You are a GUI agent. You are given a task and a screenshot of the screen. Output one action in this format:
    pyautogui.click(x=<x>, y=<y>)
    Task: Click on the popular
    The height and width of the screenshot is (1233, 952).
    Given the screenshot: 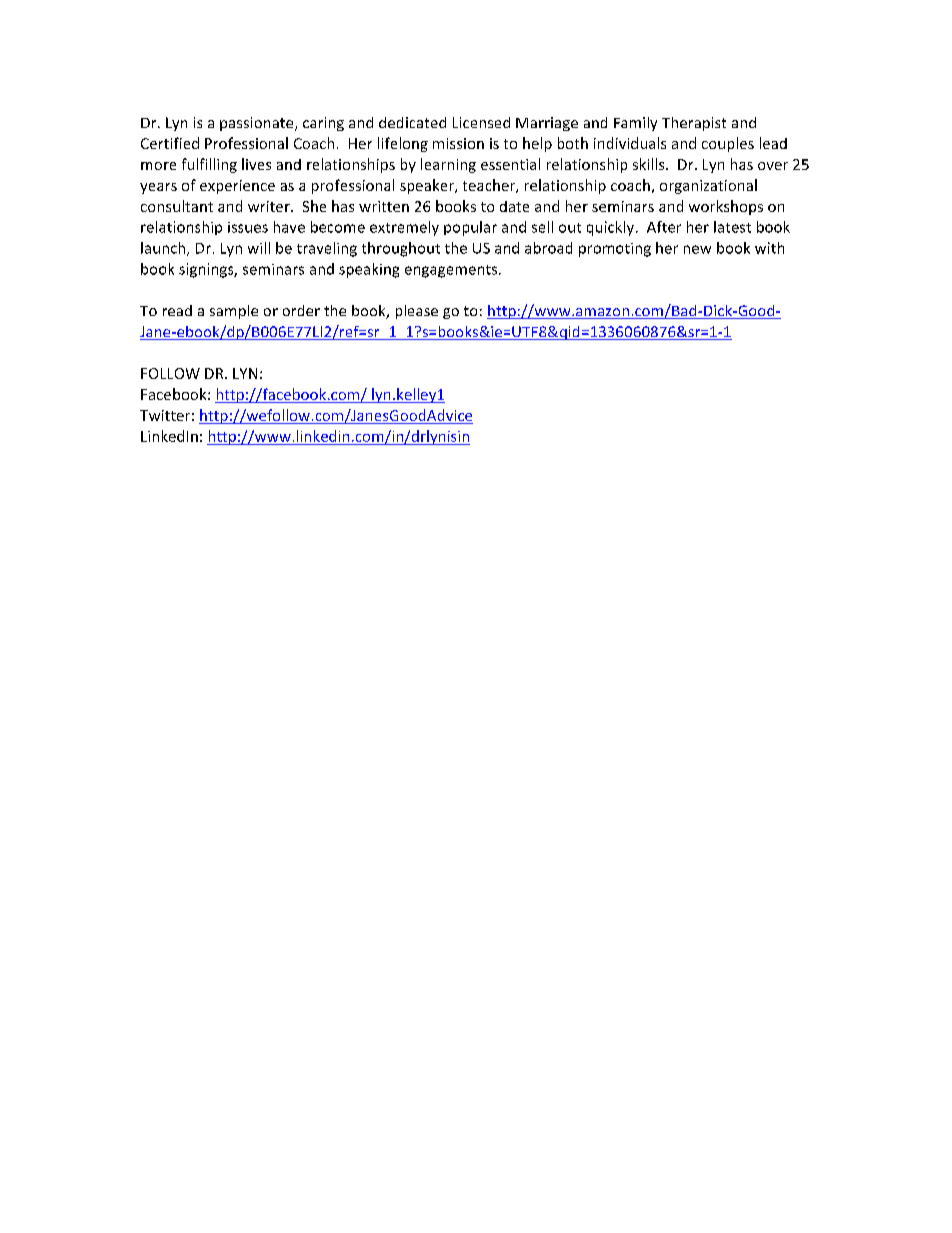 What is the action you would take?
    pyautogui.click(x=470, y=228)
